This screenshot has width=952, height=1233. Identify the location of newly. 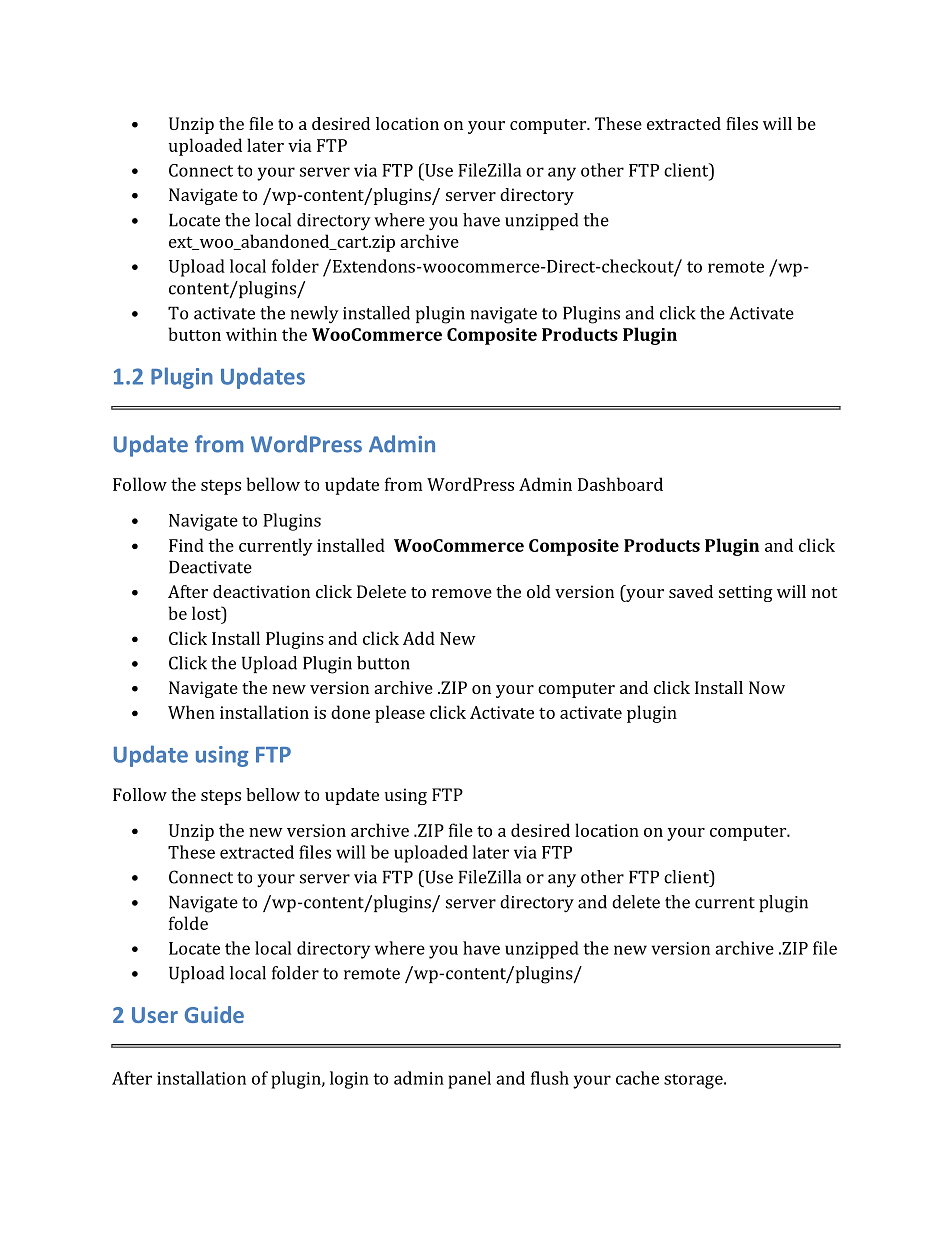
(314, 315).
